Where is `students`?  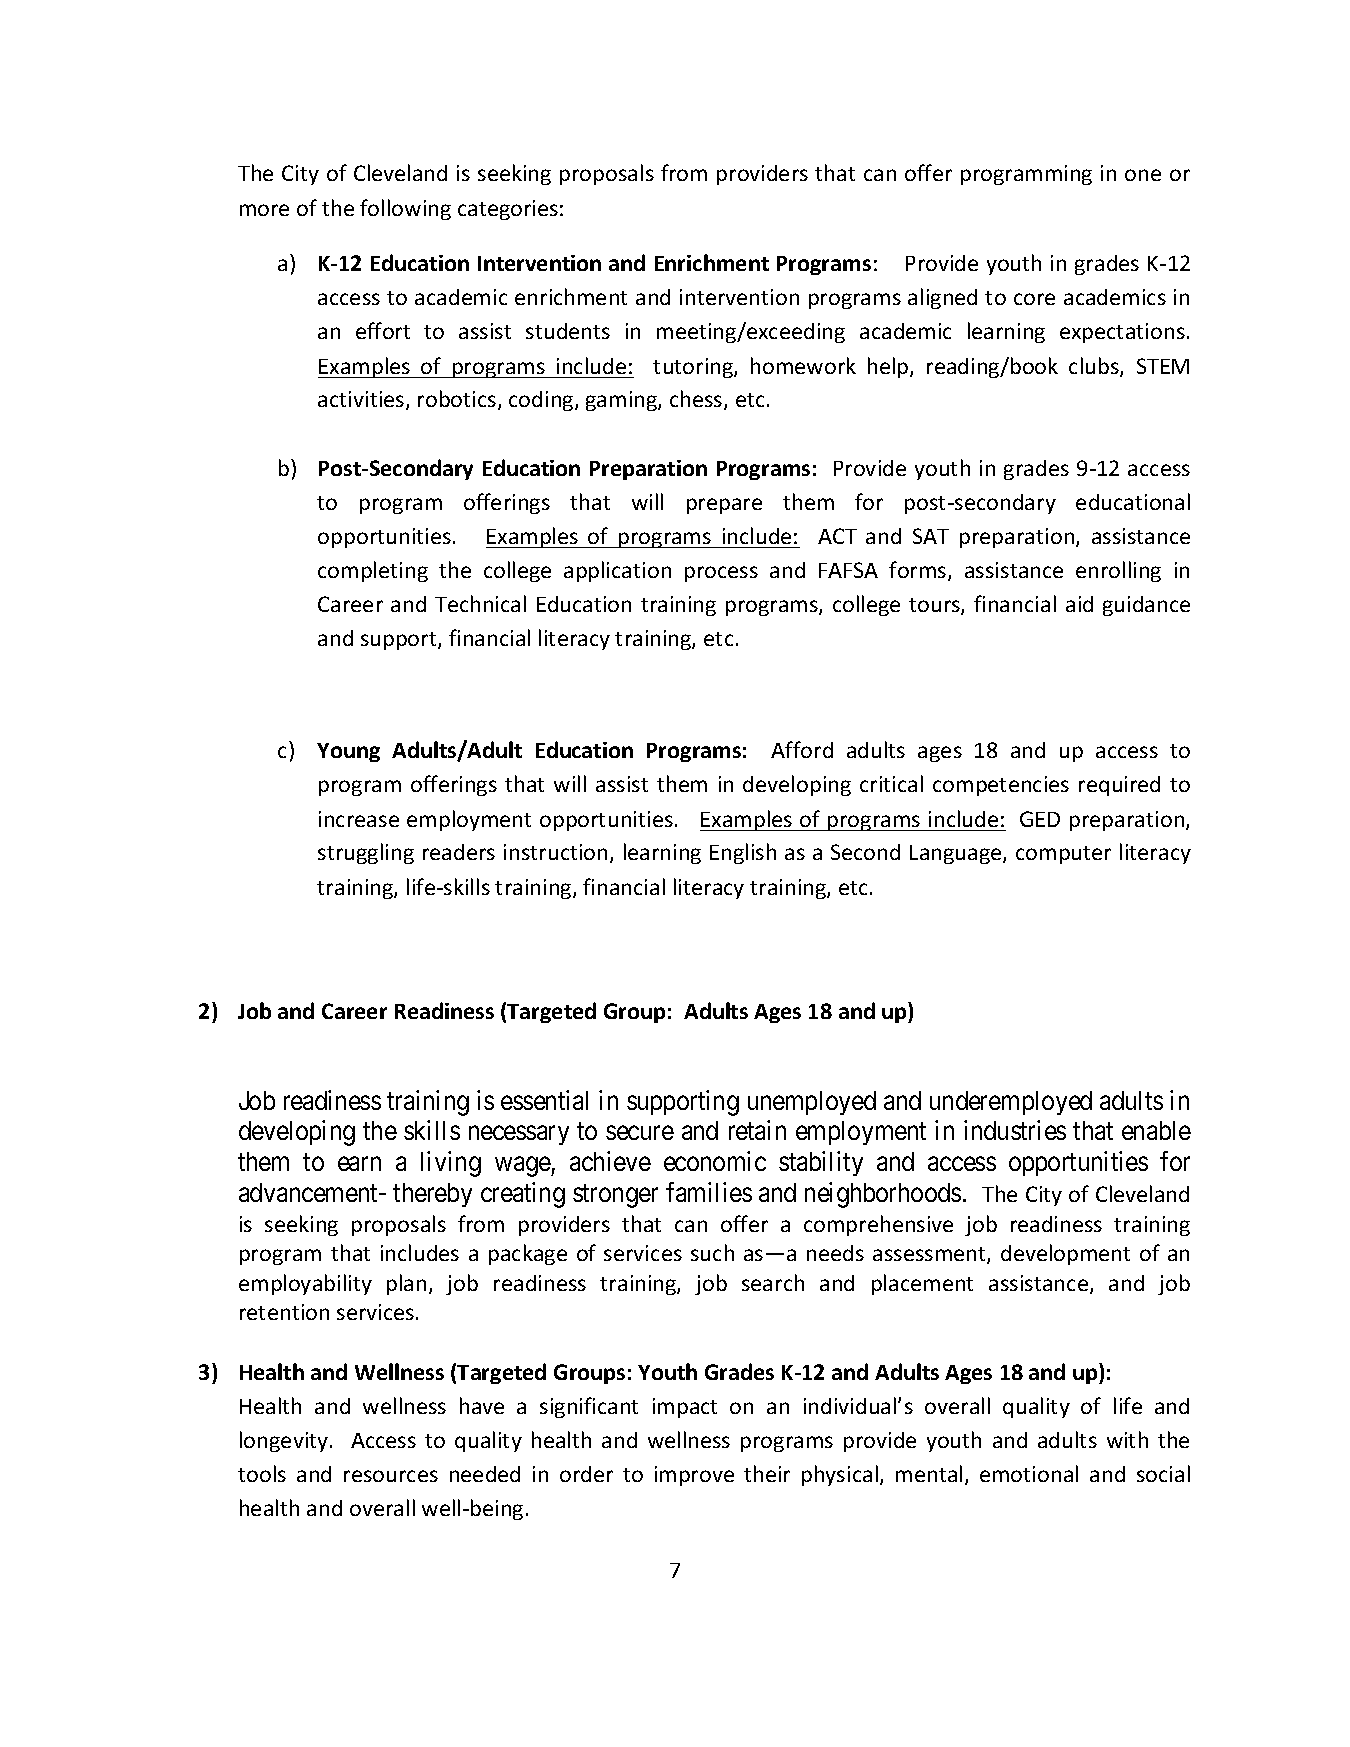 students is located at coordinates (568, 331).
